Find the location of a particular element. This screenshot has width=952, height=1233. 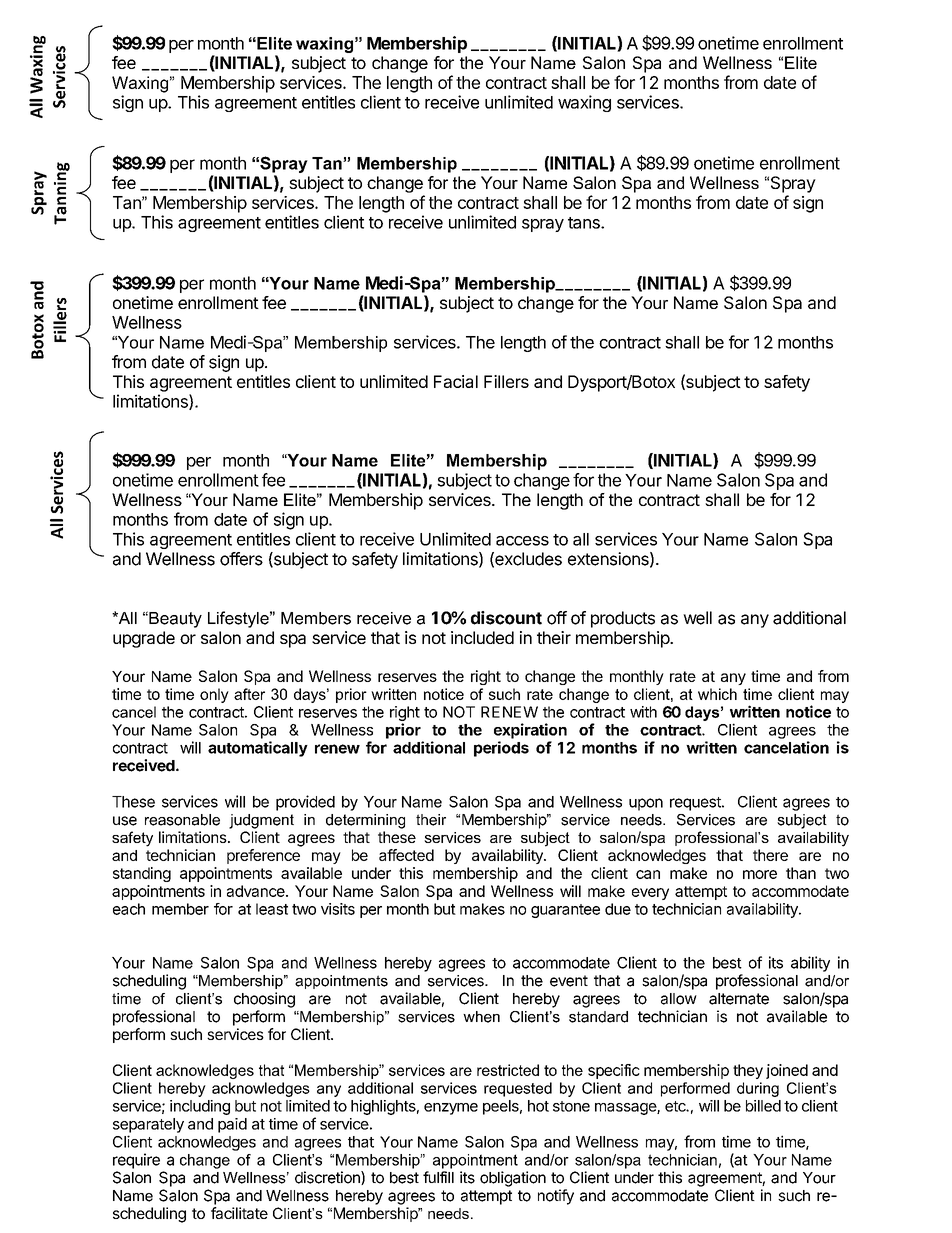

only is located at coordinates (214, 695).
